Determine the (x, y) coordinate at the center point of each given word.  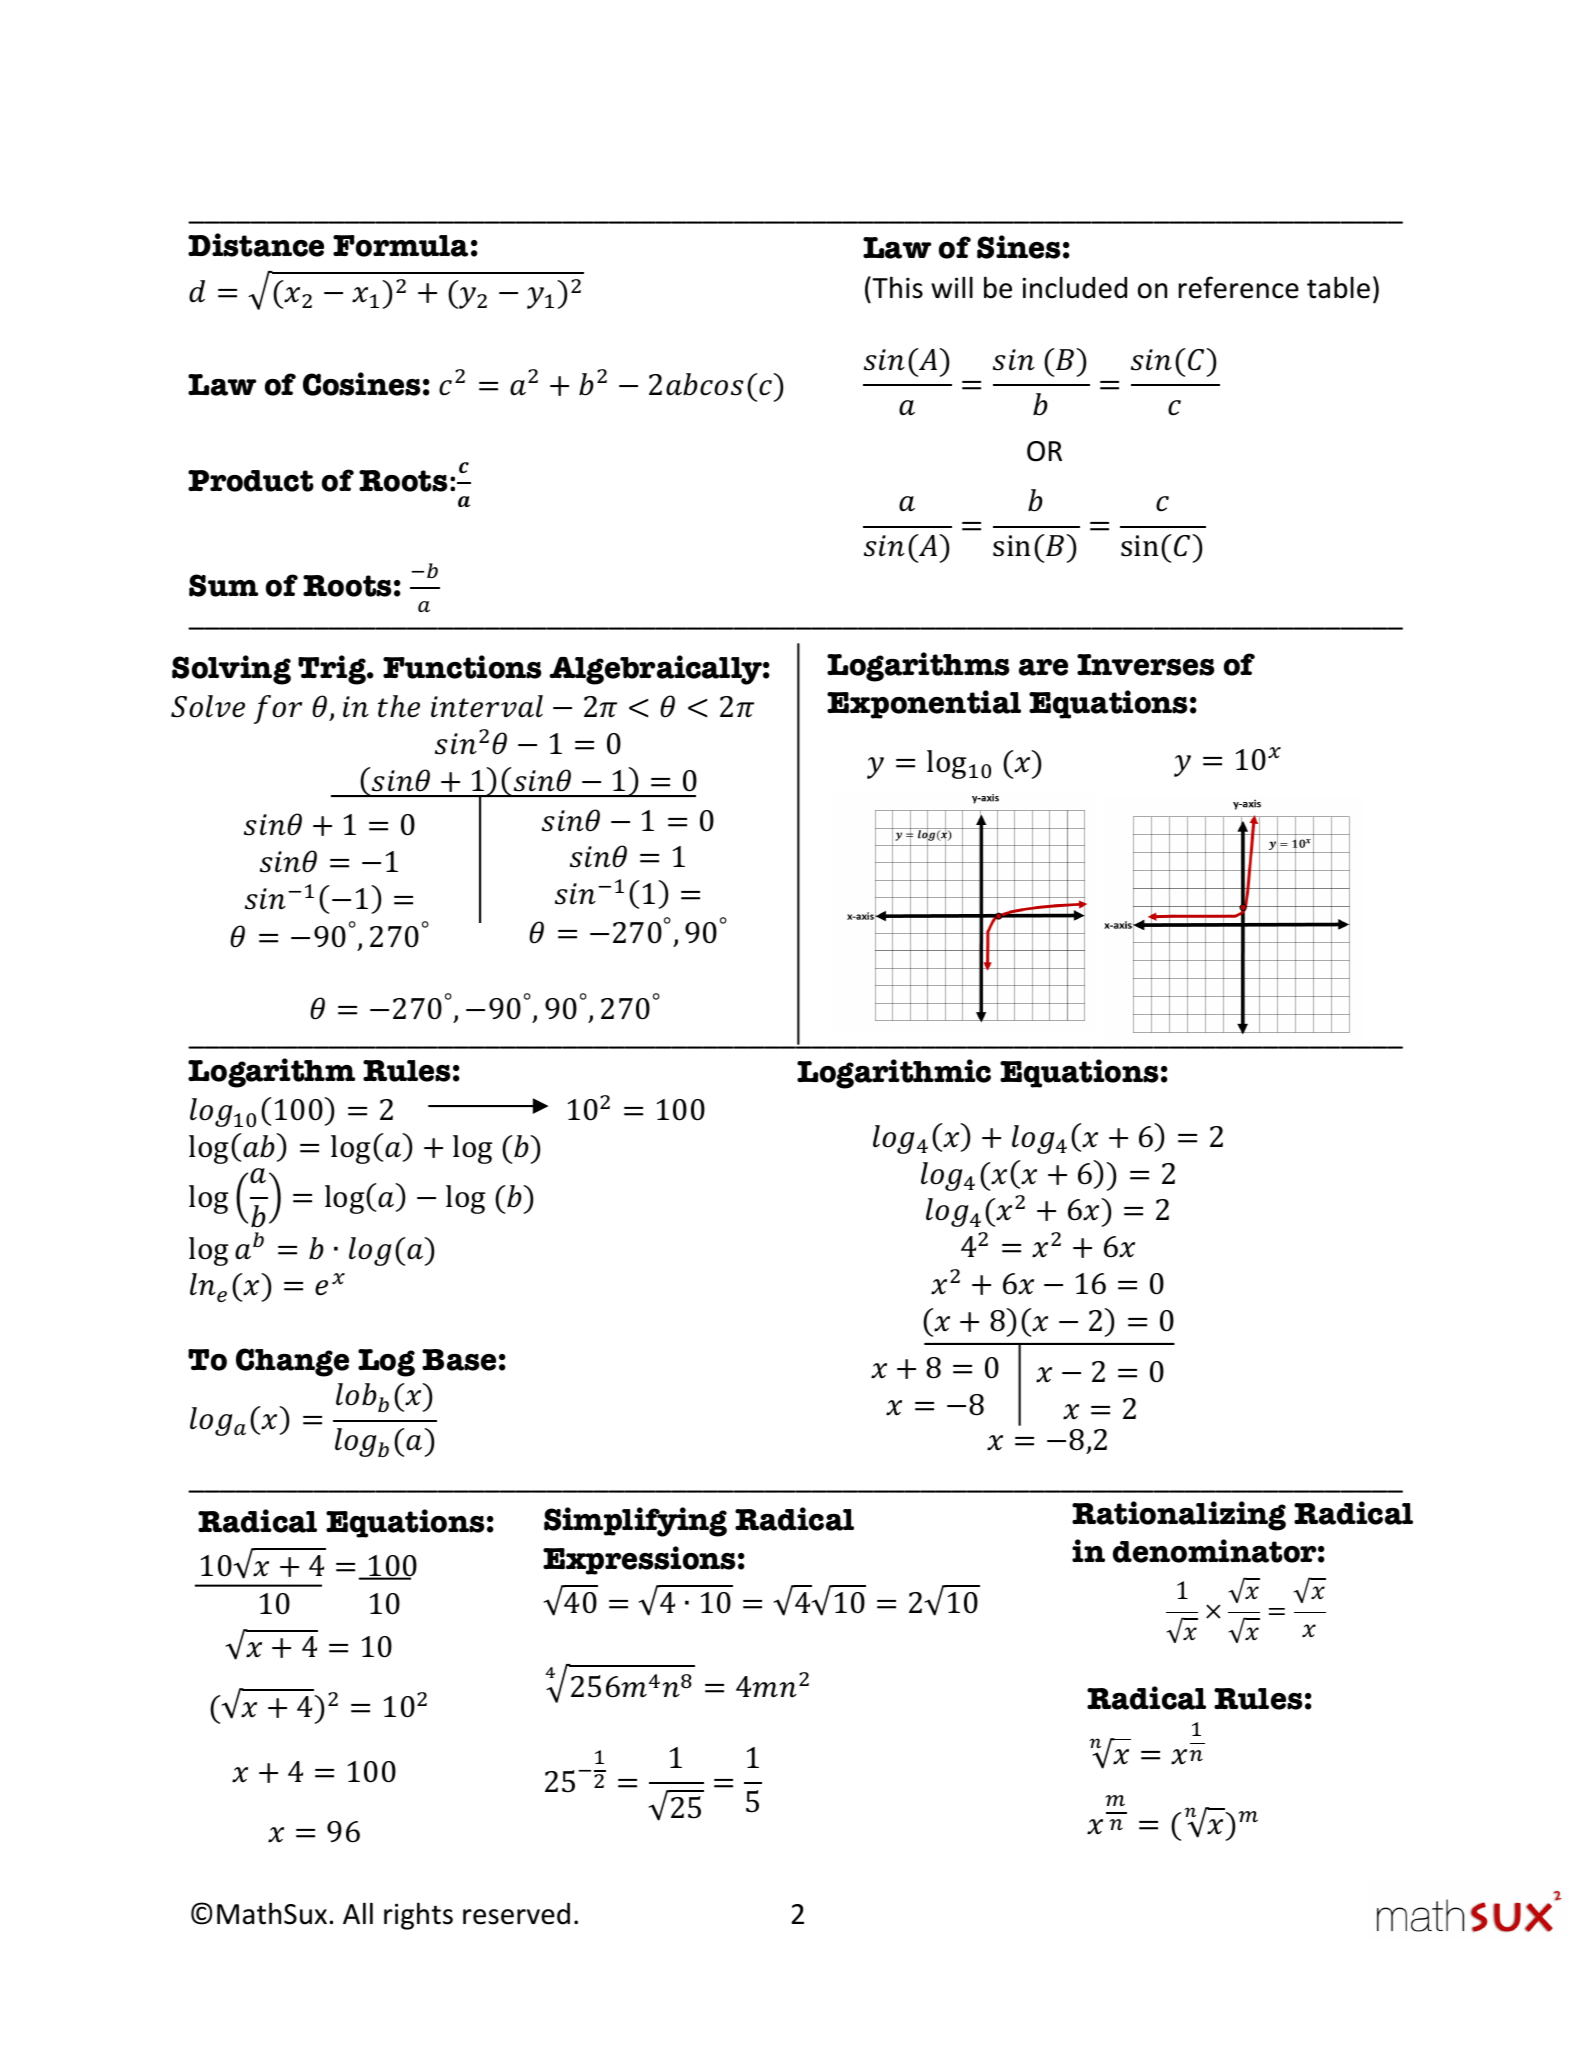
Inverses (1146, 665)
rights (418, 1916)
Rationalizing (1179, 1516)
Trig (333, 670)
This (896, 287)
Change (292, 1362)
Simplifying (635, 1522)
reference (1239, 287)
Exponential (924, 704)
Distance (256, 245)
